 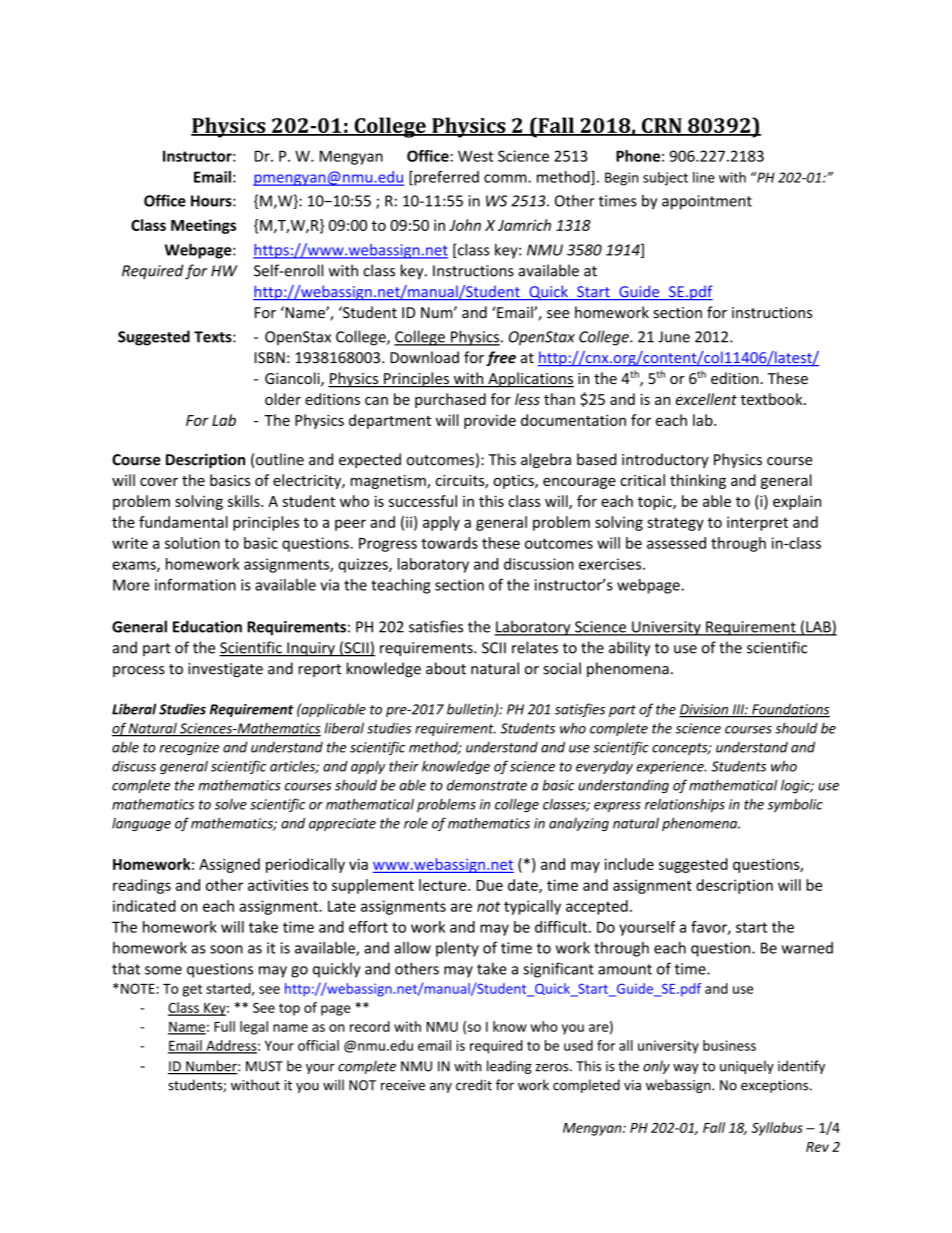 I want to click on Meetings, so click(x=203, y=226).
